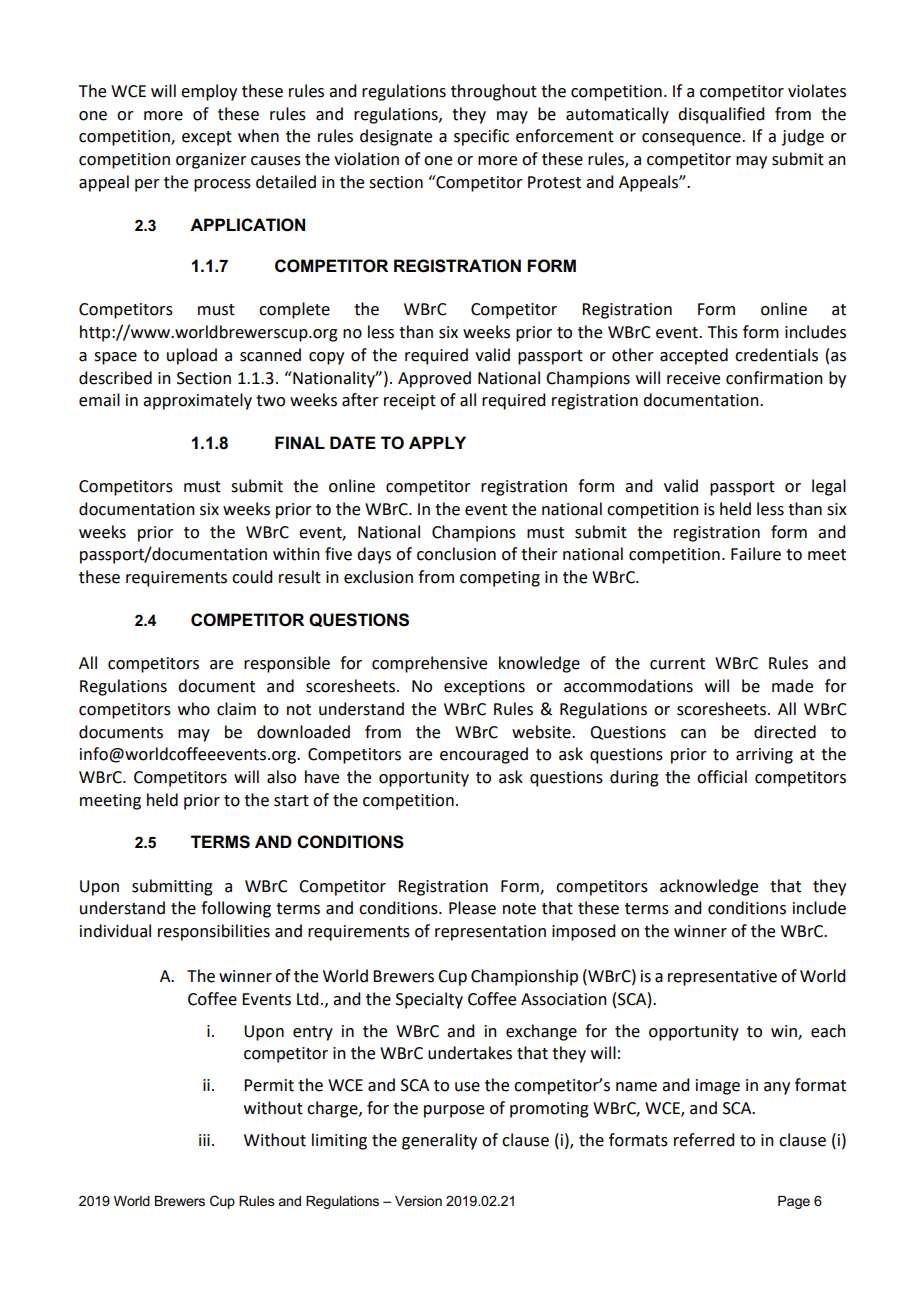 Image resolution: width=924 pixels, height=1308 pixels. I want to click on Approved, so click(434, 379).
